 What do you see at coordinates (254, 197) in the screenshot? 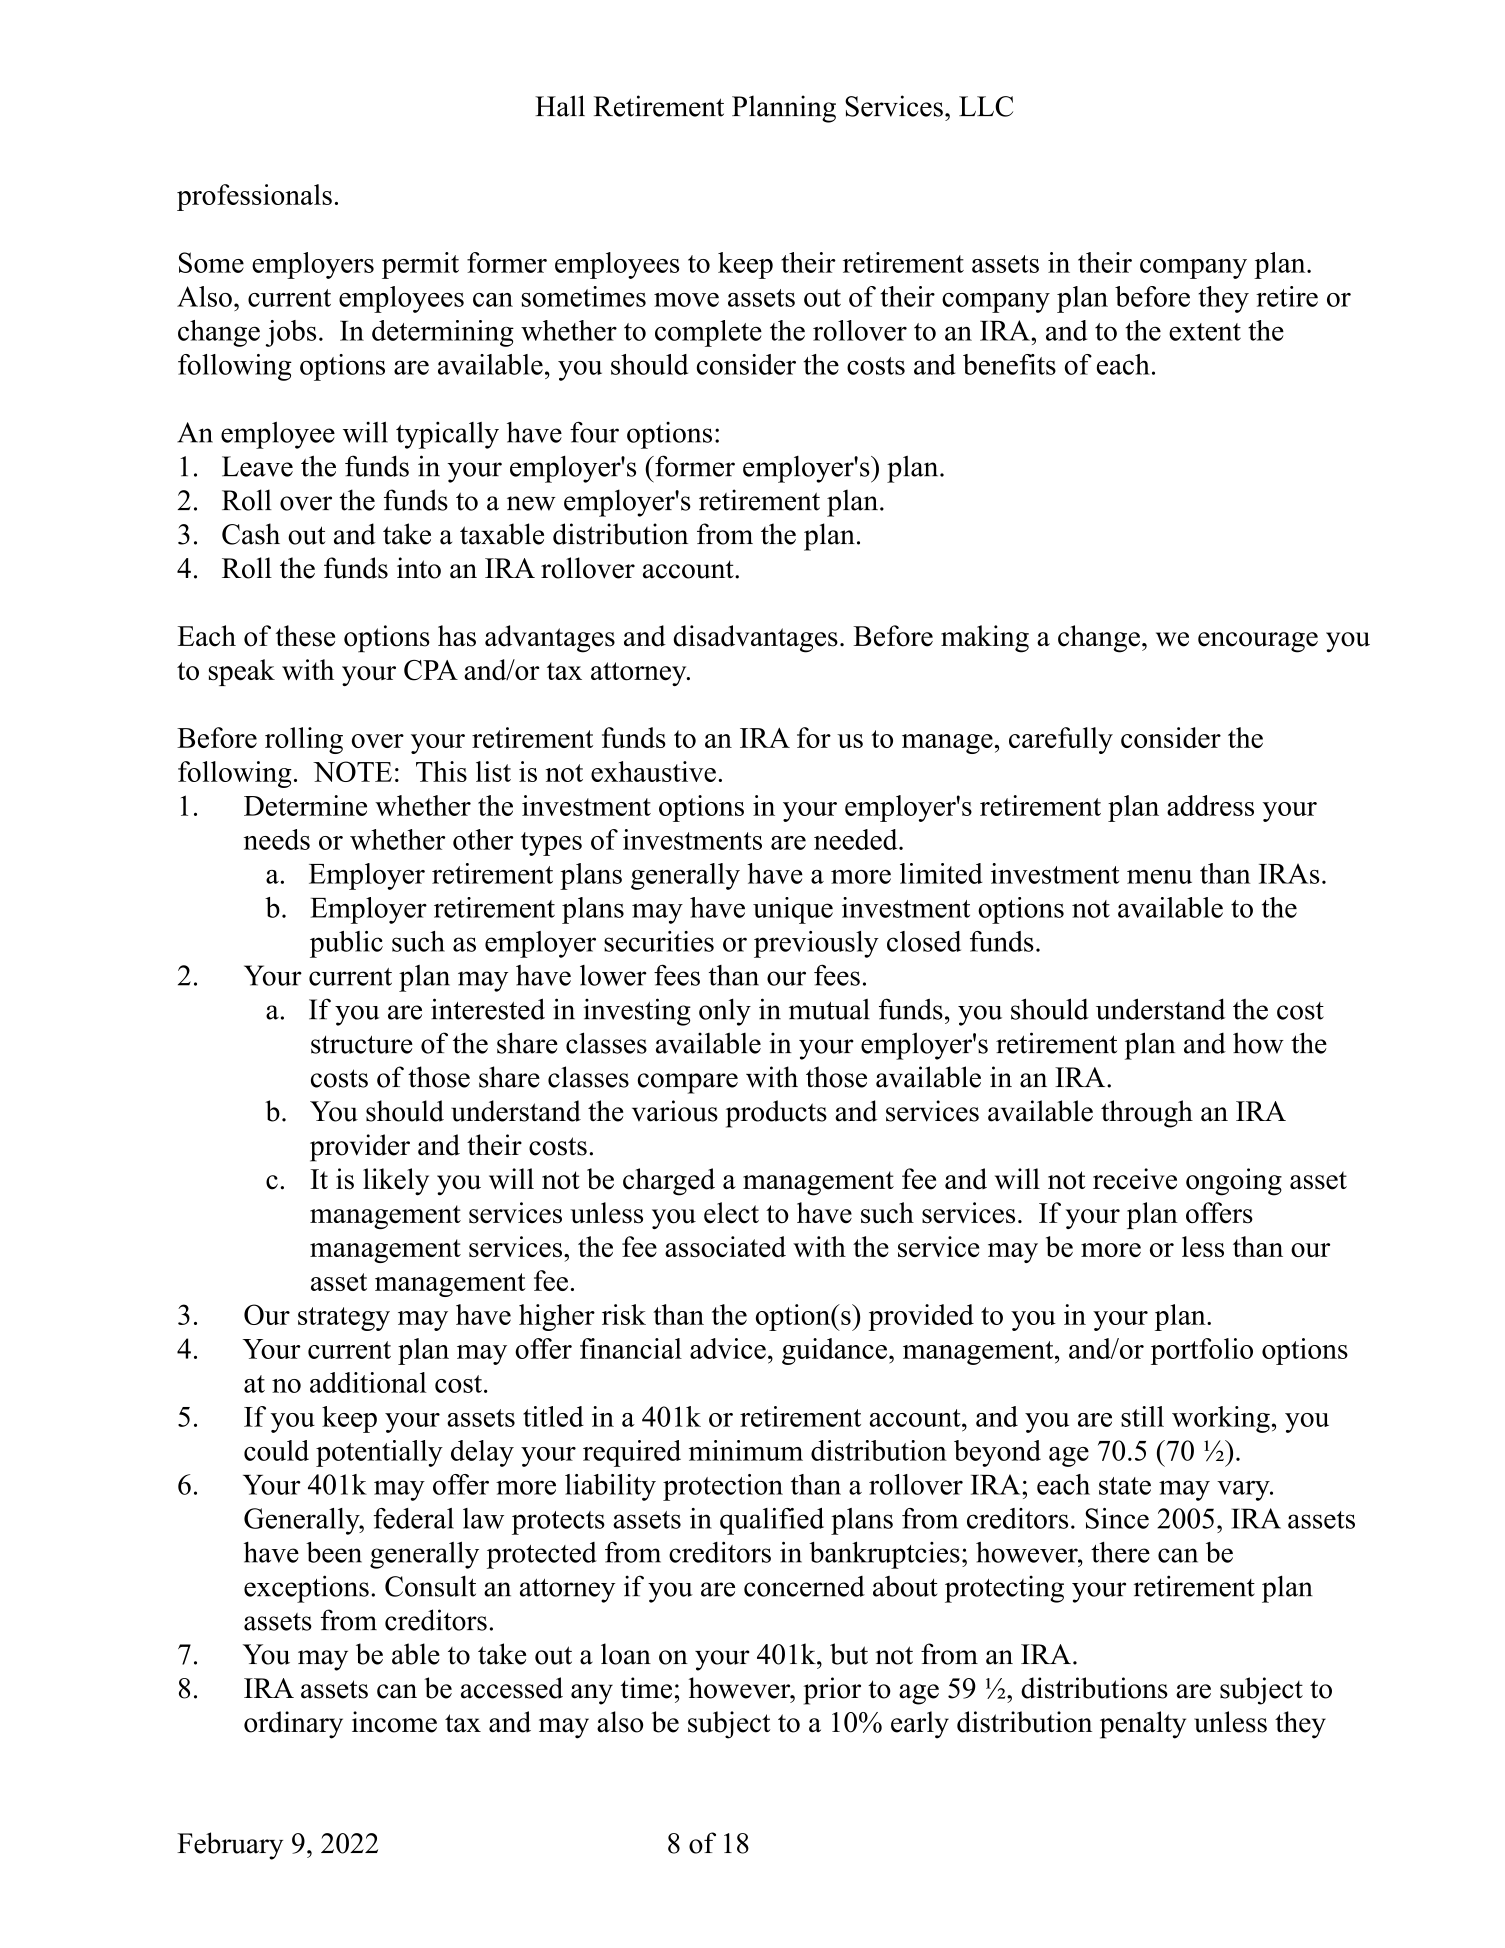
I see `professionals` at bounding box center [254, 197].
